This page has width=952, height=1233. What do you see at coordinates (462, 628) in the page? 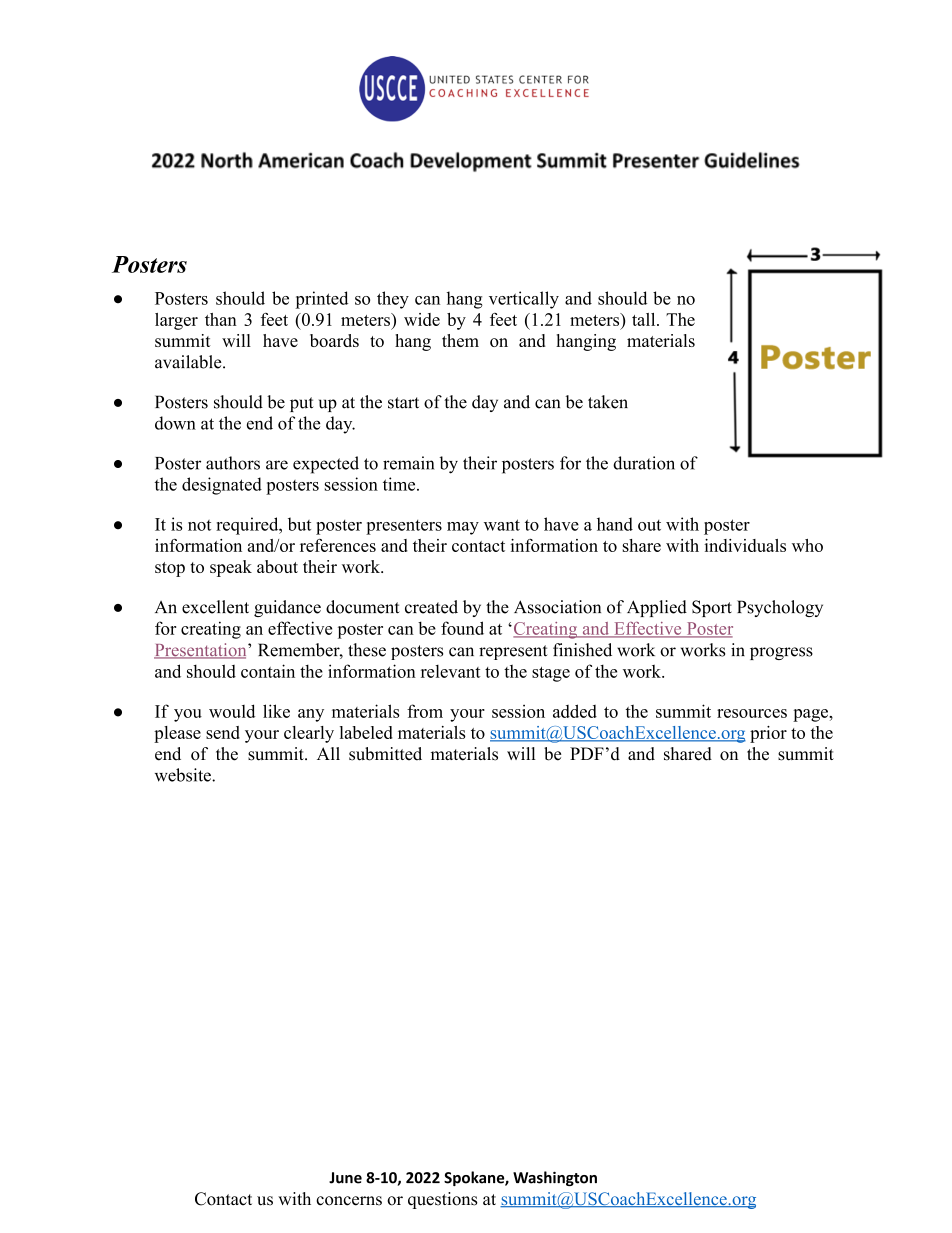
I see `found` at bounding box center [462, 628].
